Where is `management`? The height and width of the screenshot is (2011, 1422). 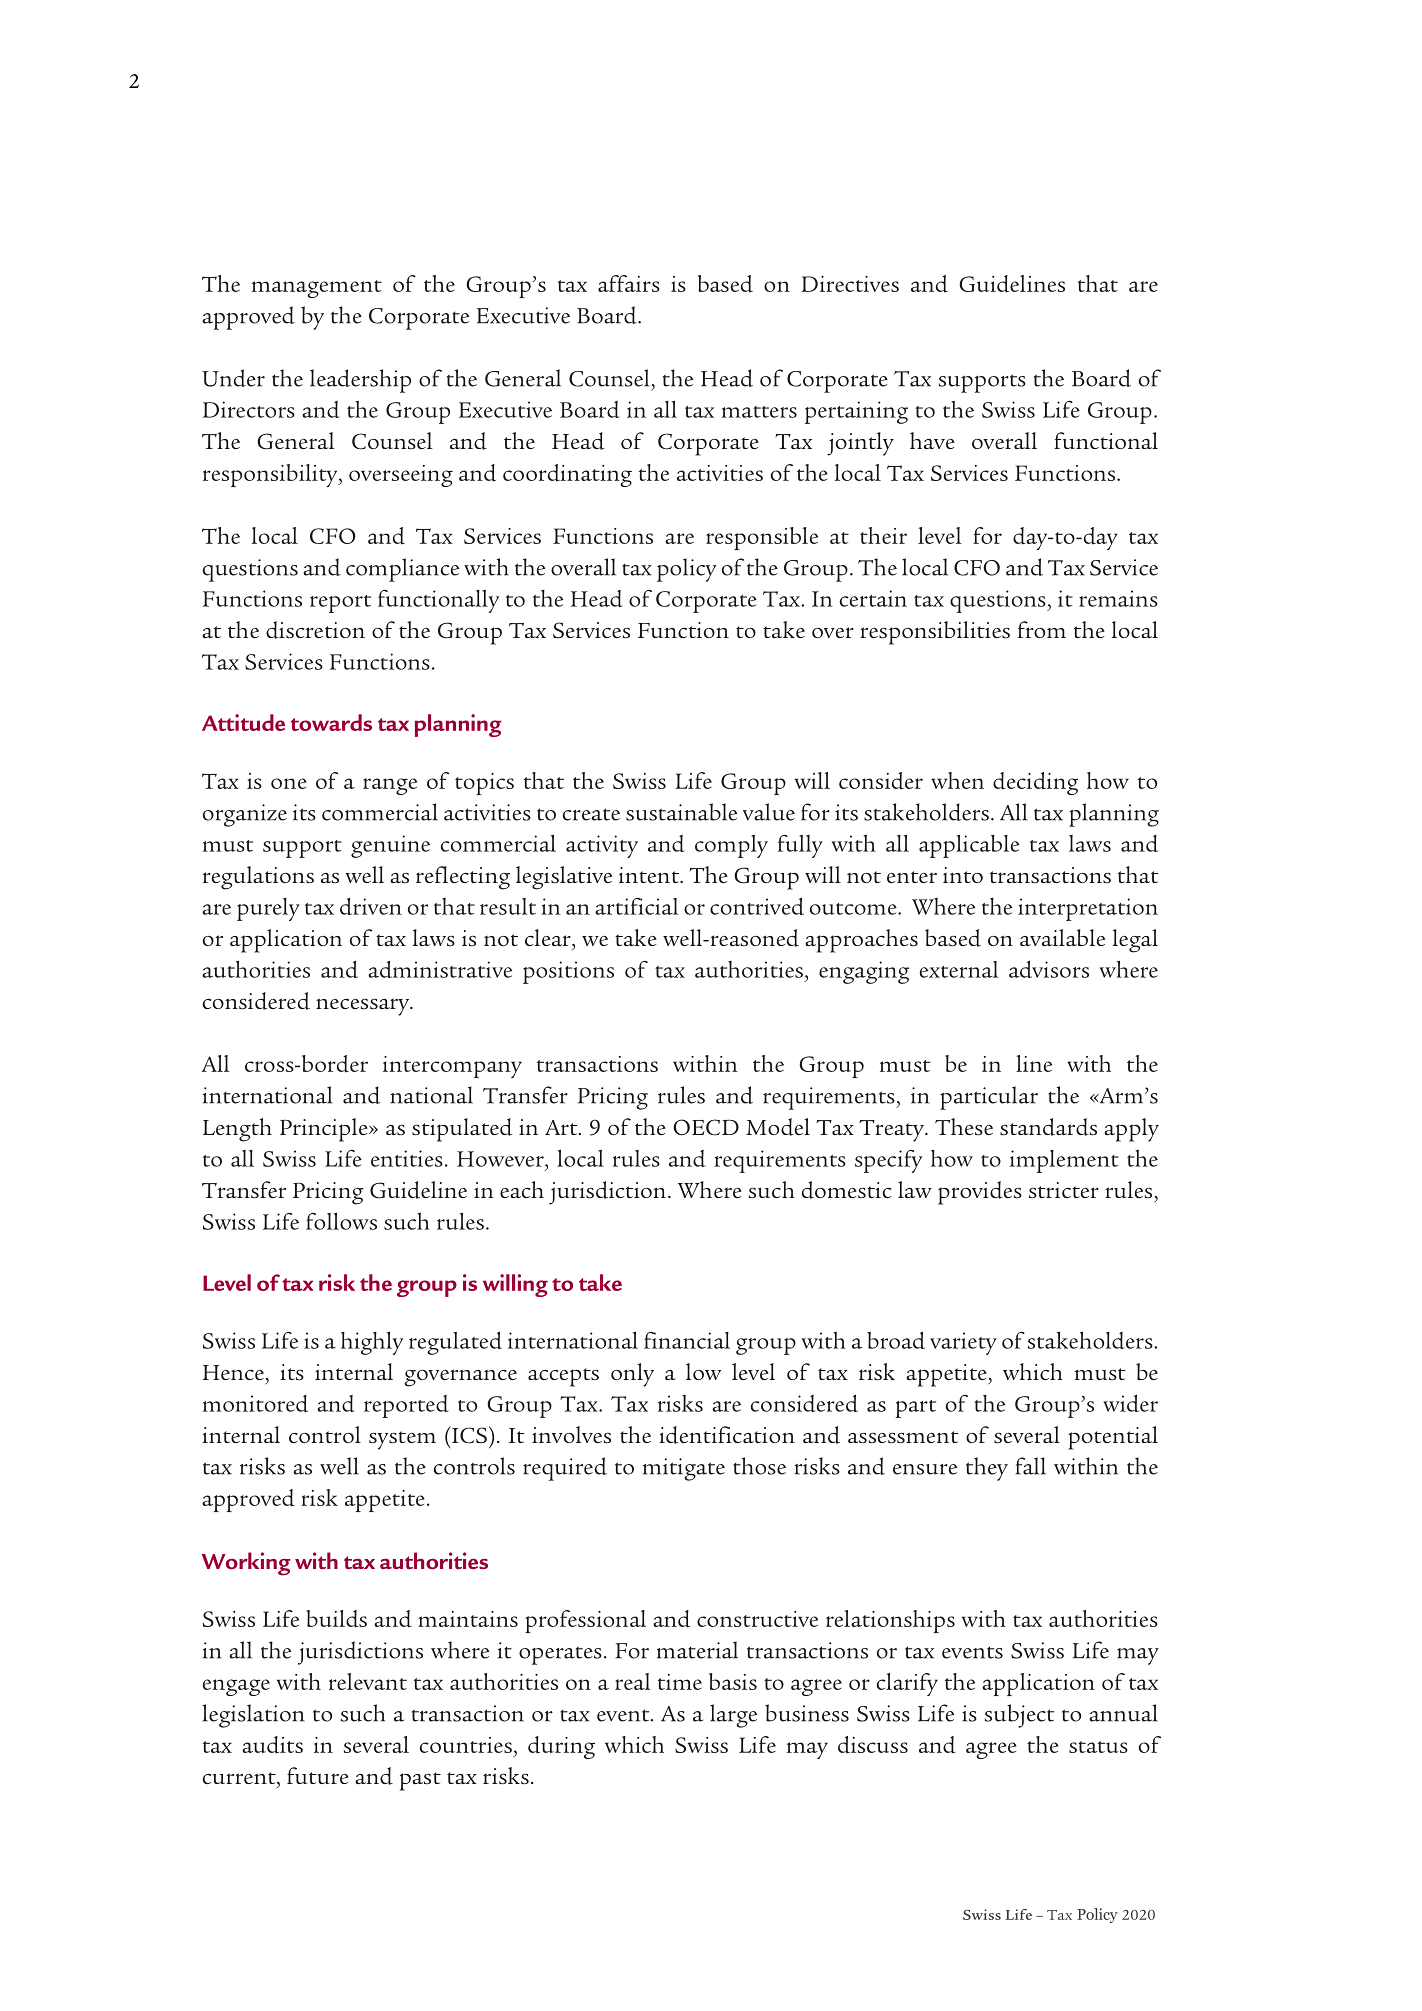
management is located at coordinates (317, 289).
